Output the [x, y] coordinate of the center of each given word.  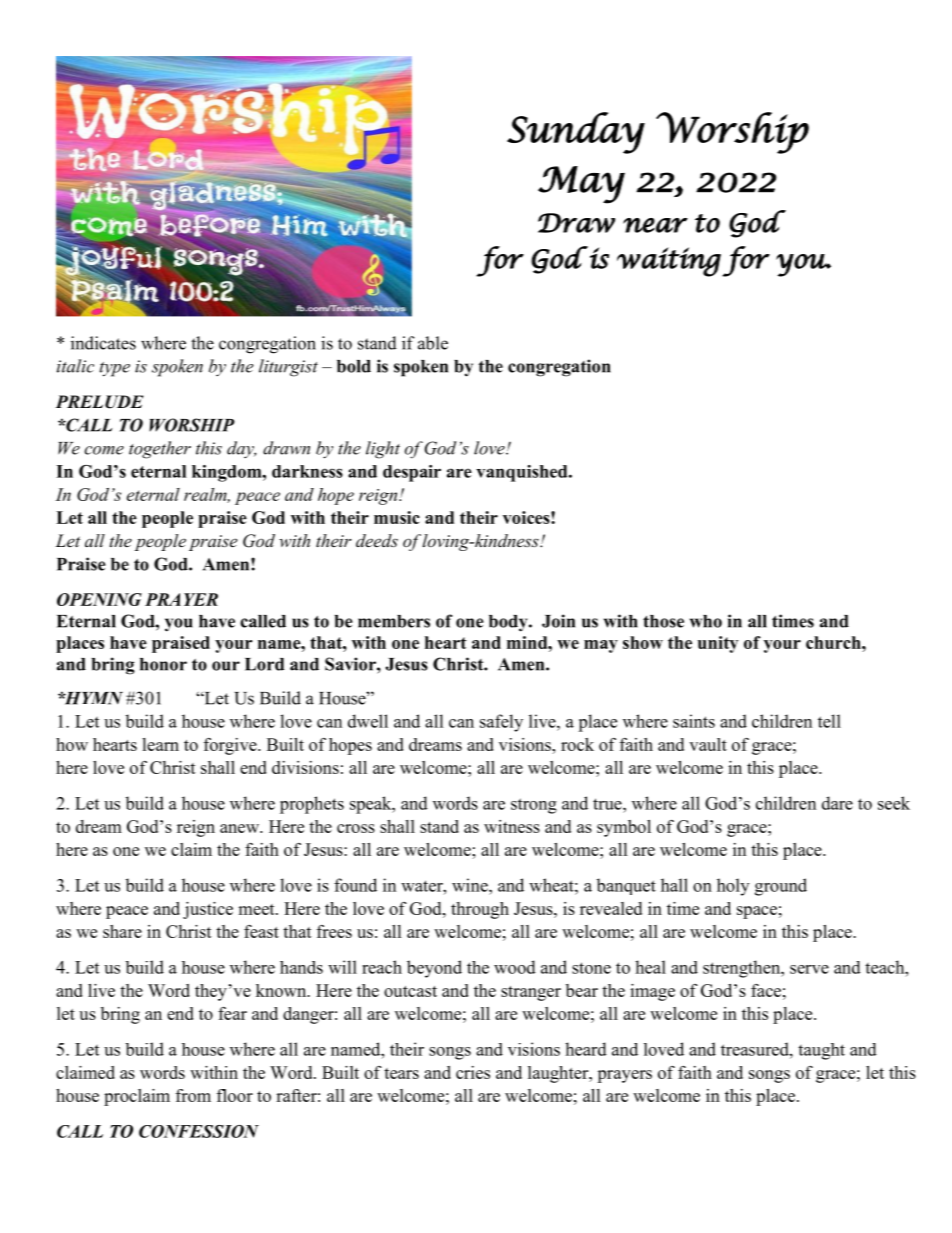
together [160, 450]
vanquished [523, 473]
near [655, 225]
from [193, 1095]
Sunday [576, 133]
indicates [103, 343]
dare [837, 803]
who [706, 621]
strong [534, 806]
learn [160, 744]
